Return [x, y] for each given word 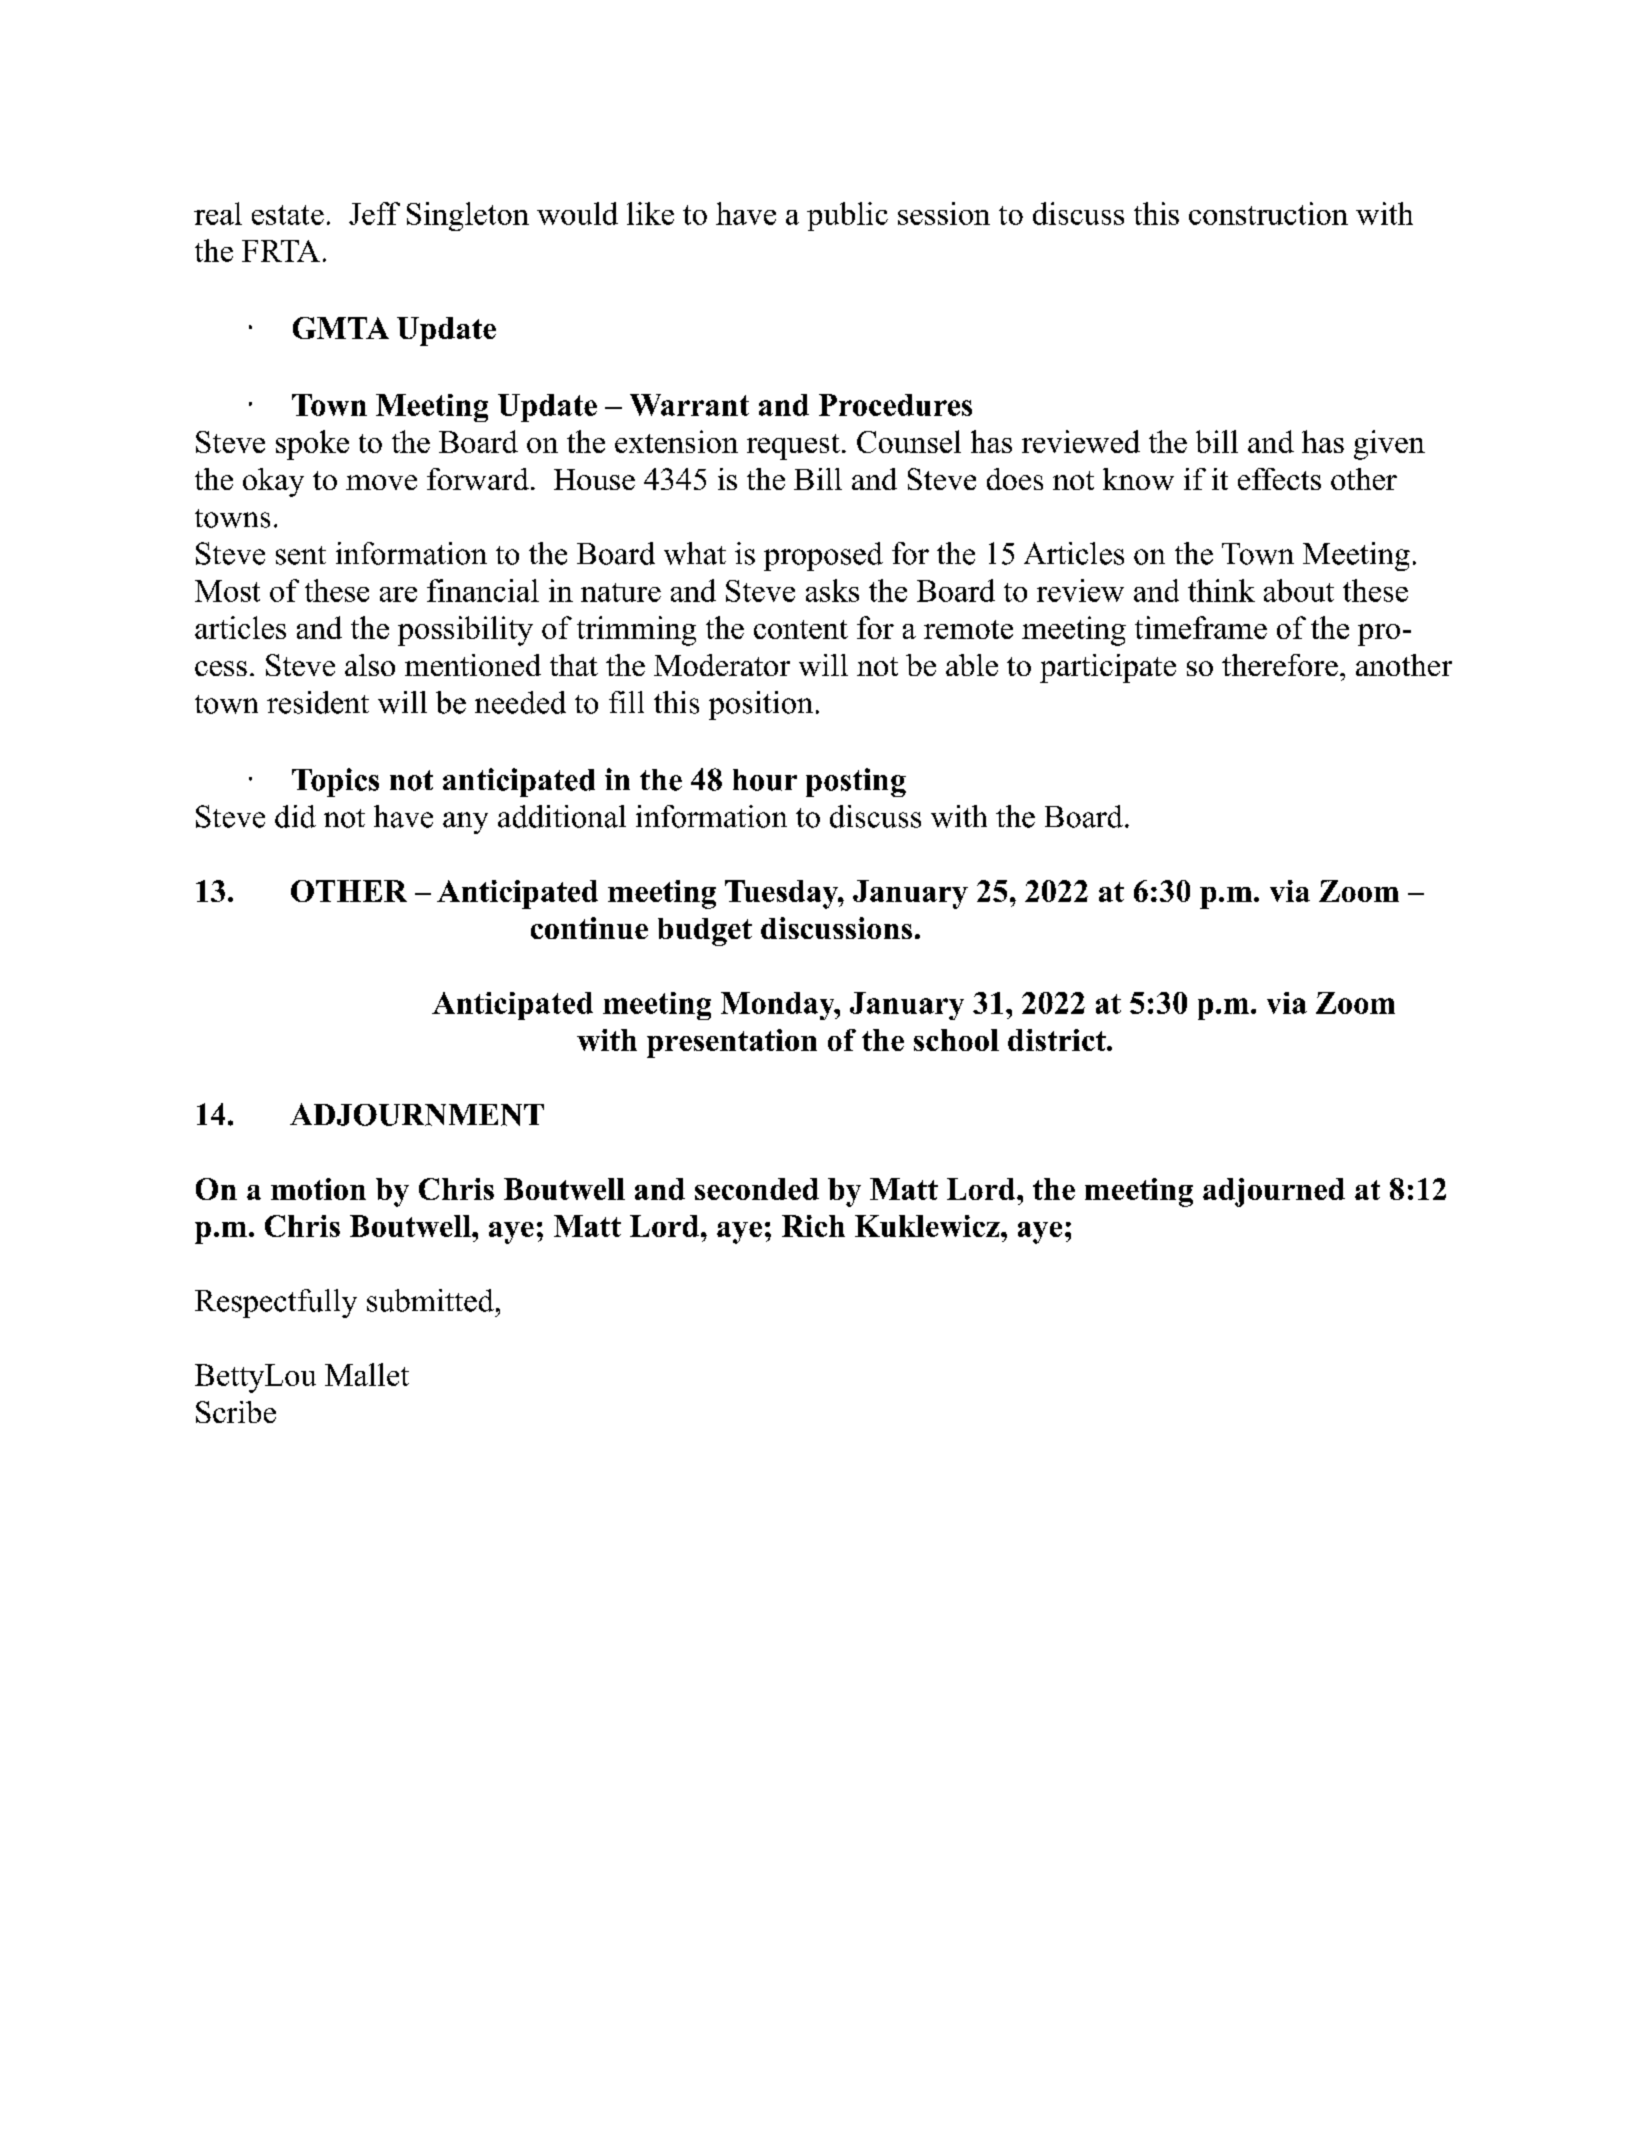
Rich [813, 1226]
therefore [1280, 665]
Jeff [374, 213]
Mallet [367, 1374]
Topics [335, 782]
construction [1268, 213]
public [847, 216]
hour [765, 780]
